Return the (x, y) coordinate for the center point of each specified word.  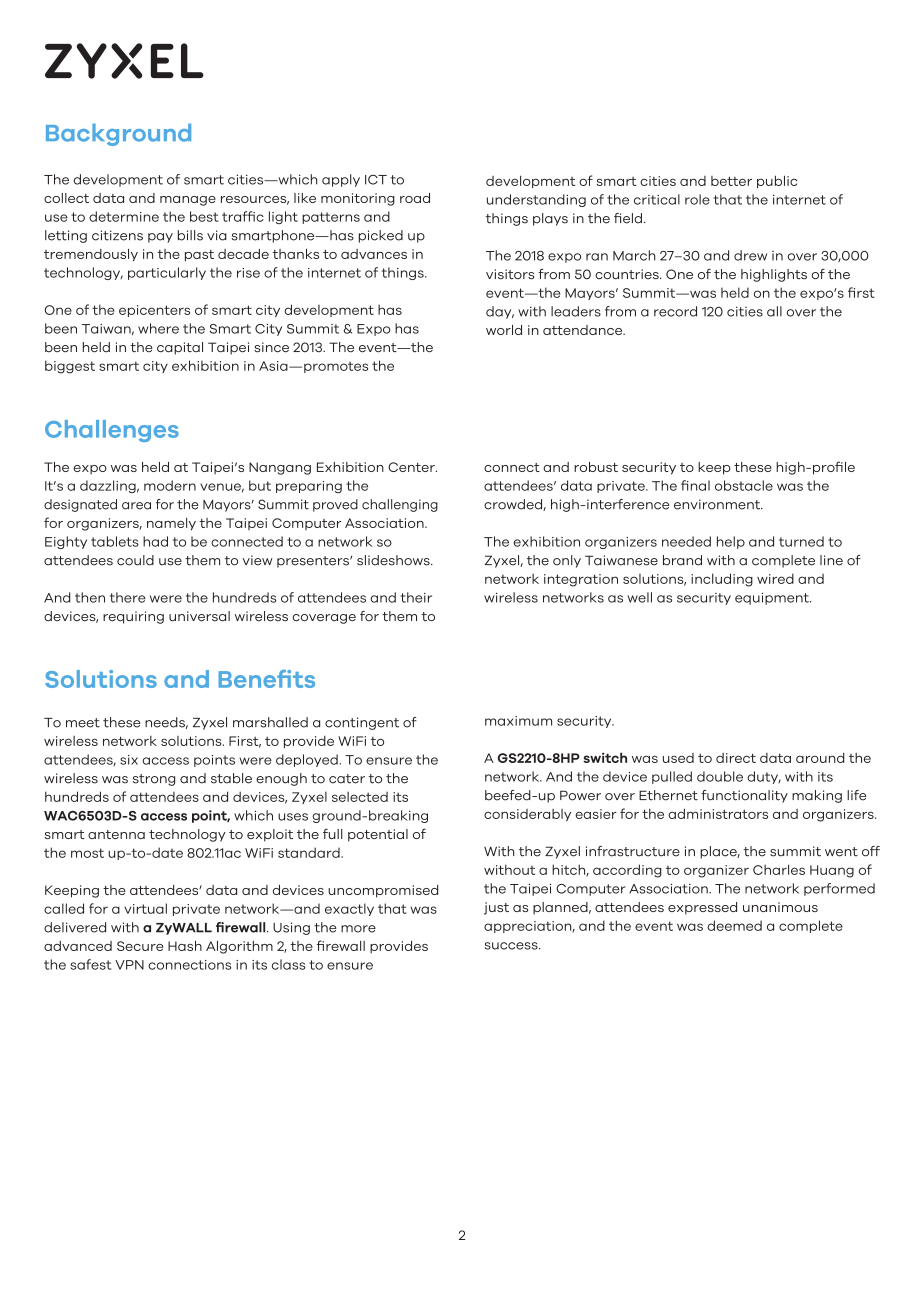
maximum (518, 721)
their (416, 597)
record (675, 311)
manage (188, 201)
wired (775, 578)
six (129, 760)
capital (180, 348)
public (777, 181)
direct (736, 758)
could (135, 560)
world (504, 330)
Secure (140, 946)
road (415, 198)
